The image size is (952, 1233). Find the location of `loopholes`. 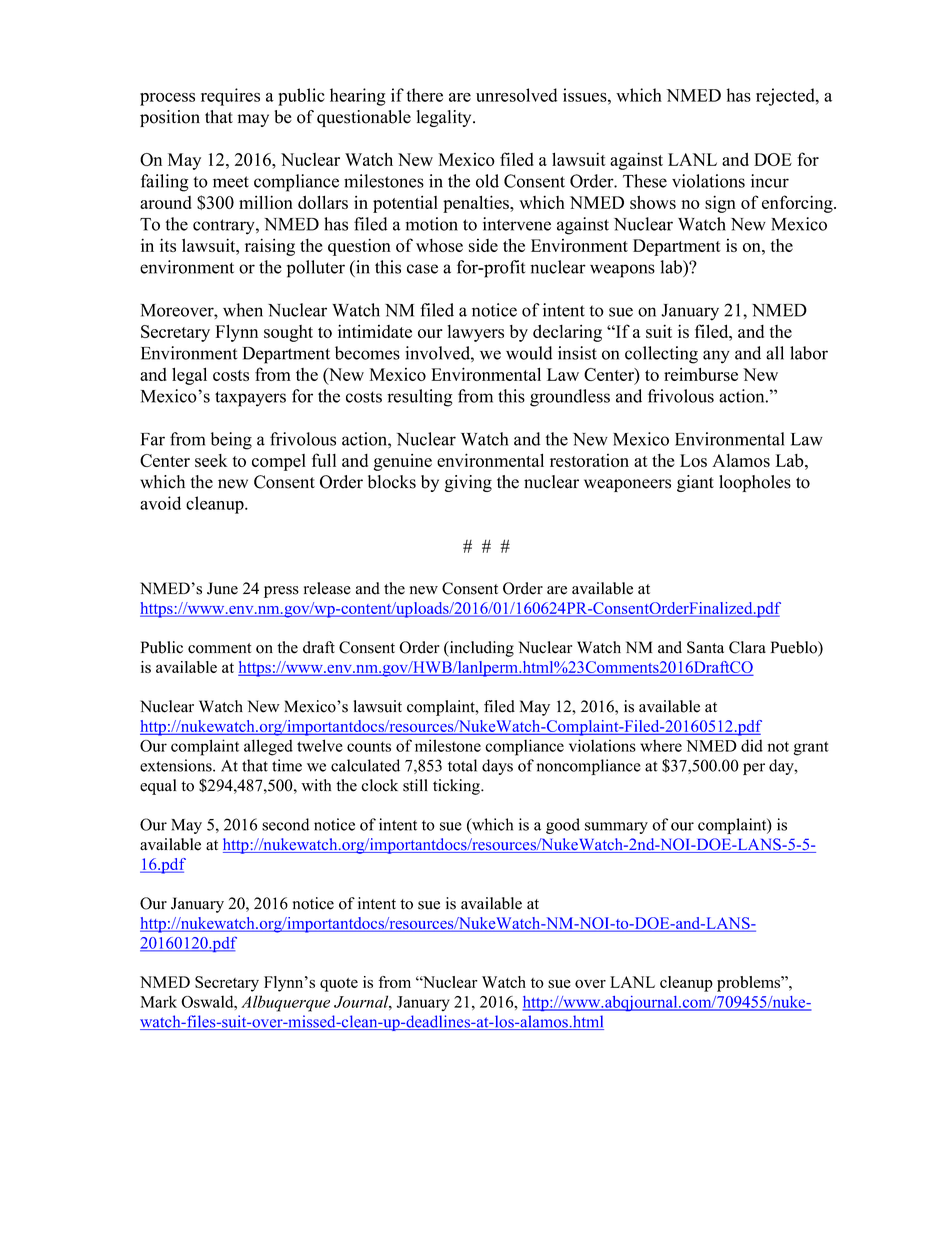

loopholes is located at coordinates (755, 483).
